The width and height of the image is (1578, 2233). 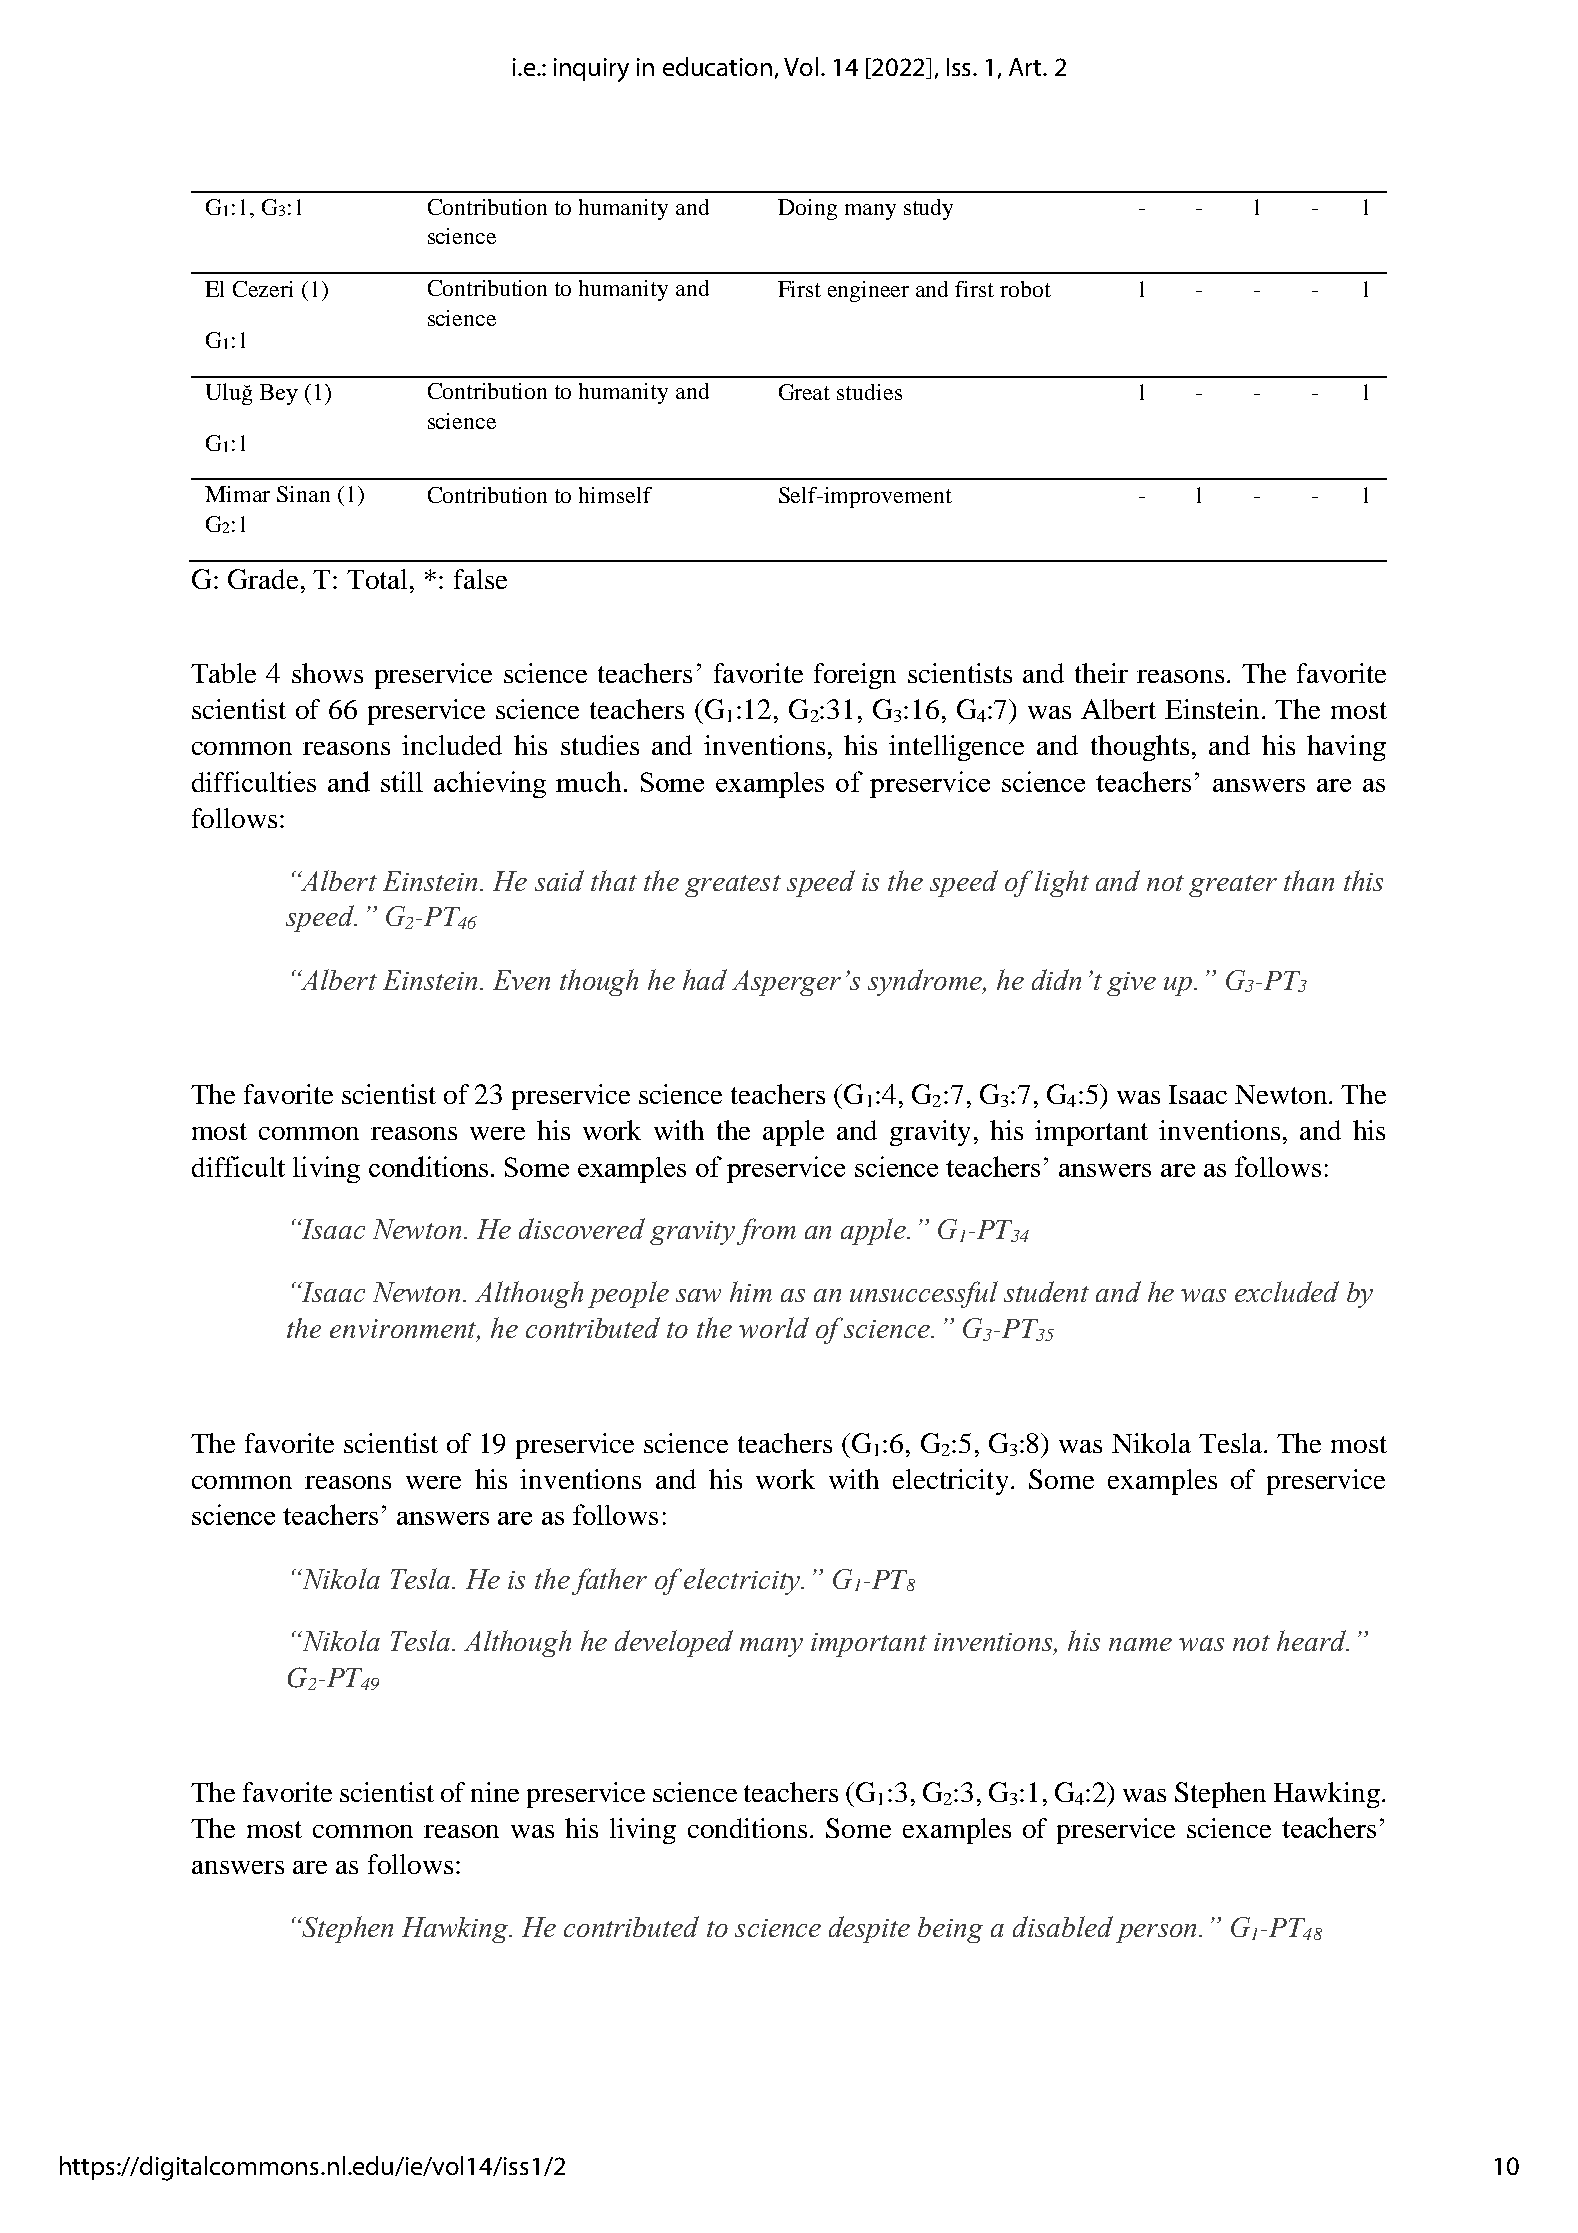 I want to click on education, so click(x=717, y=66).
